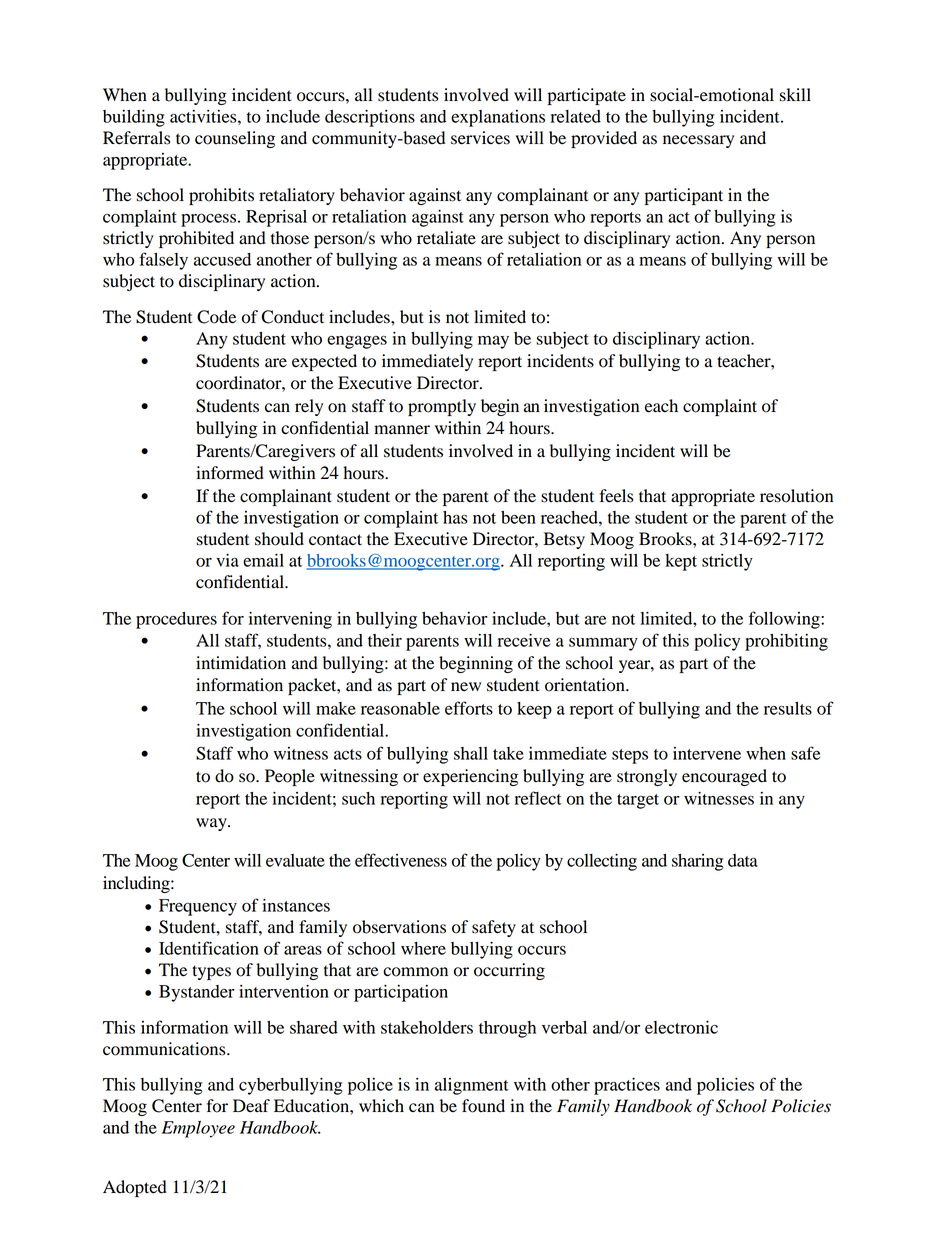 Image resolution: width=952 pixels, height=1233 pixels. Describe the element at coordinates (698, 141) in the screenshot. I see `necessary` at that location.
